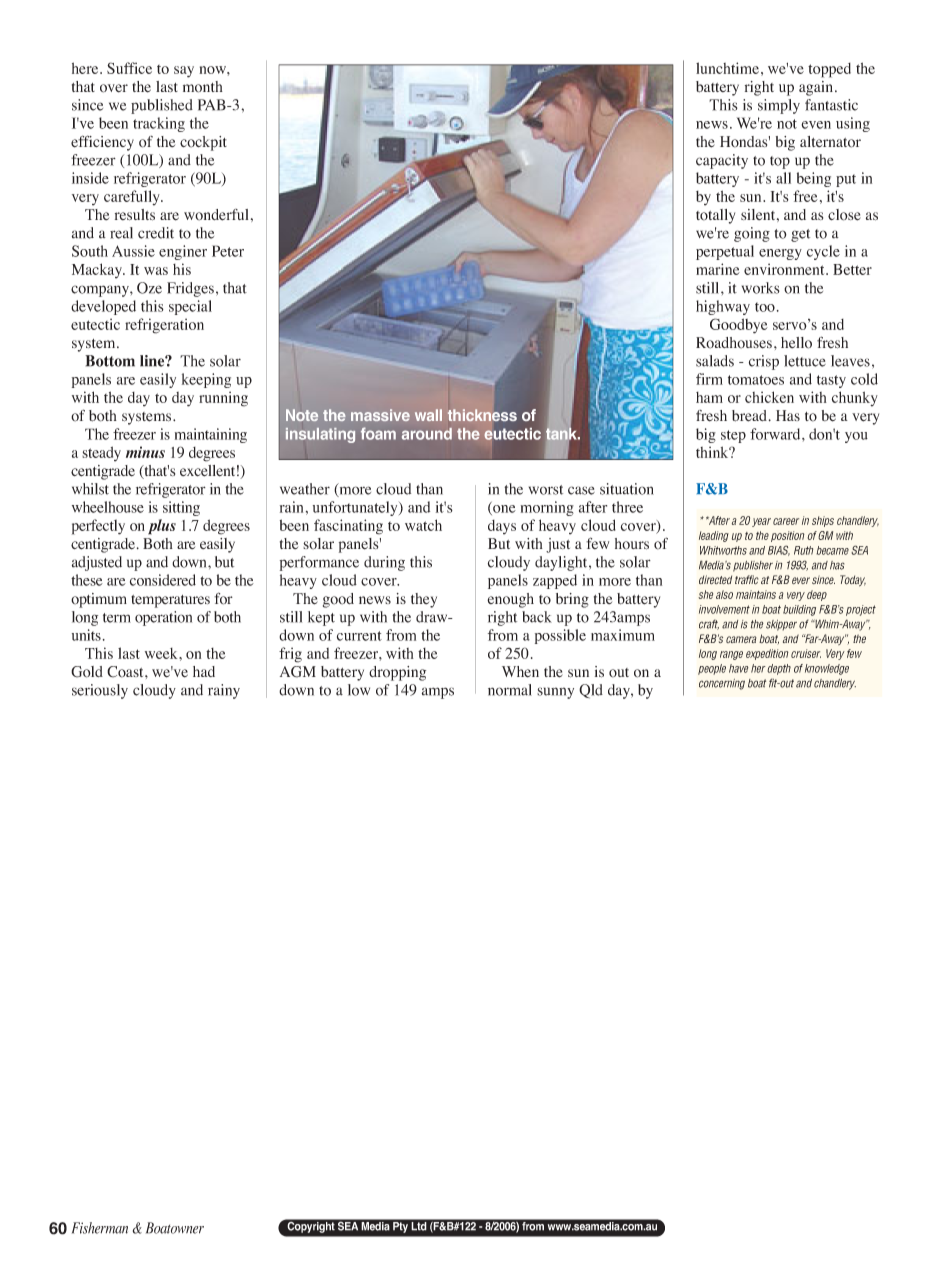 This screenshot has height=1278, width=952. I want to click on maximum, so click(623, 635).
